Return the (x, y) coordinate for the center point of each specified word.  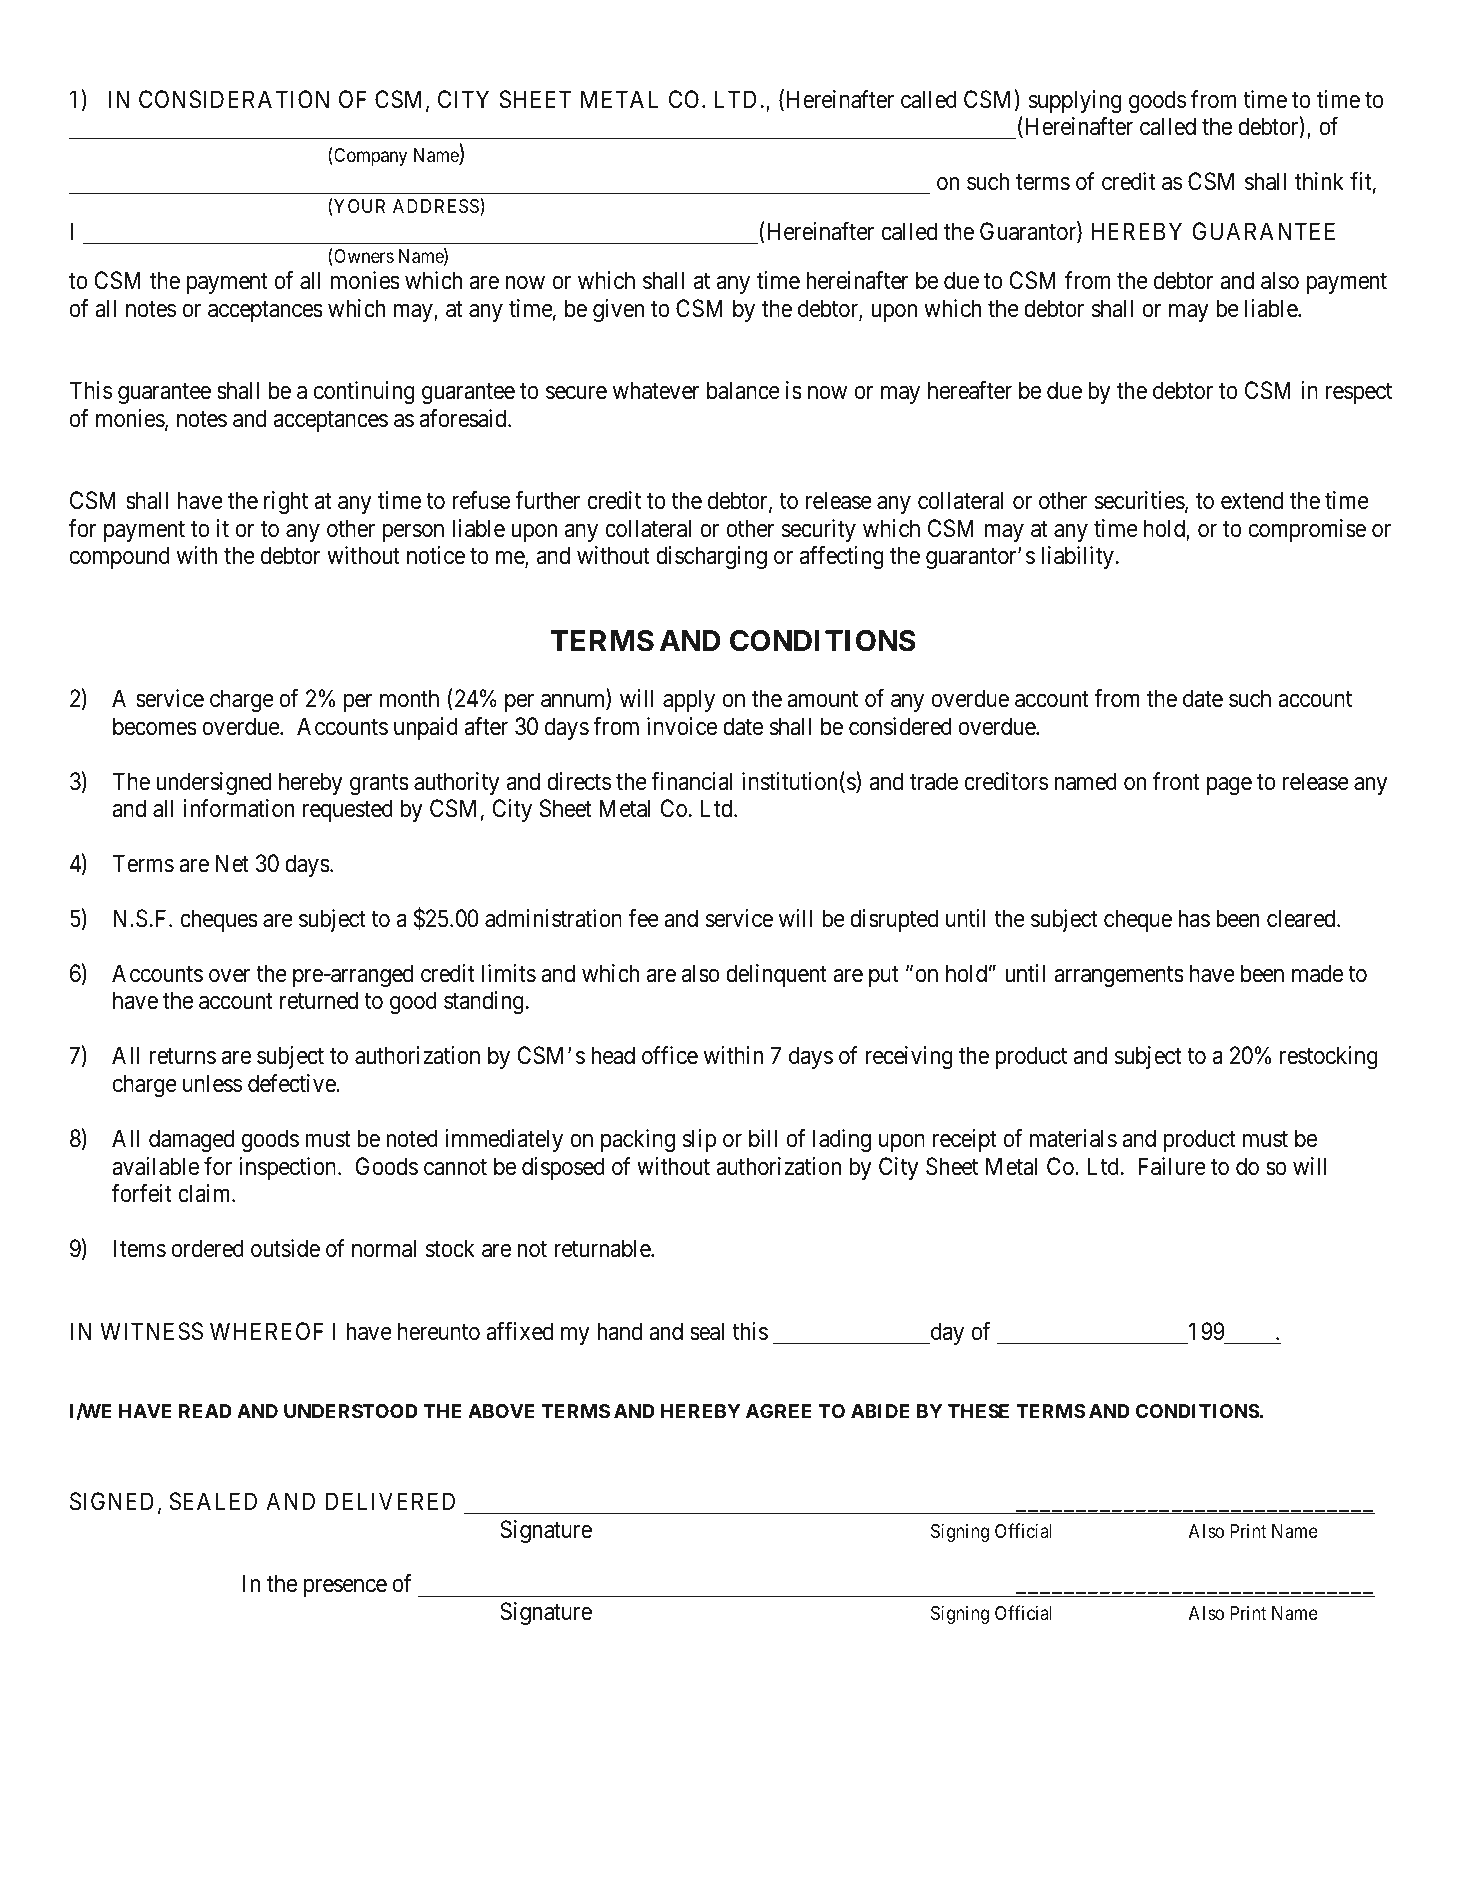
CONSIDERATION (234, 99)
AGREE (779, 1411)
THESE (978, 1411)
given (618, 310)
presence (345, 1588)
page (1229, 786)
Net (232, 863)
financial (691, 781)
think (1319, 181)
